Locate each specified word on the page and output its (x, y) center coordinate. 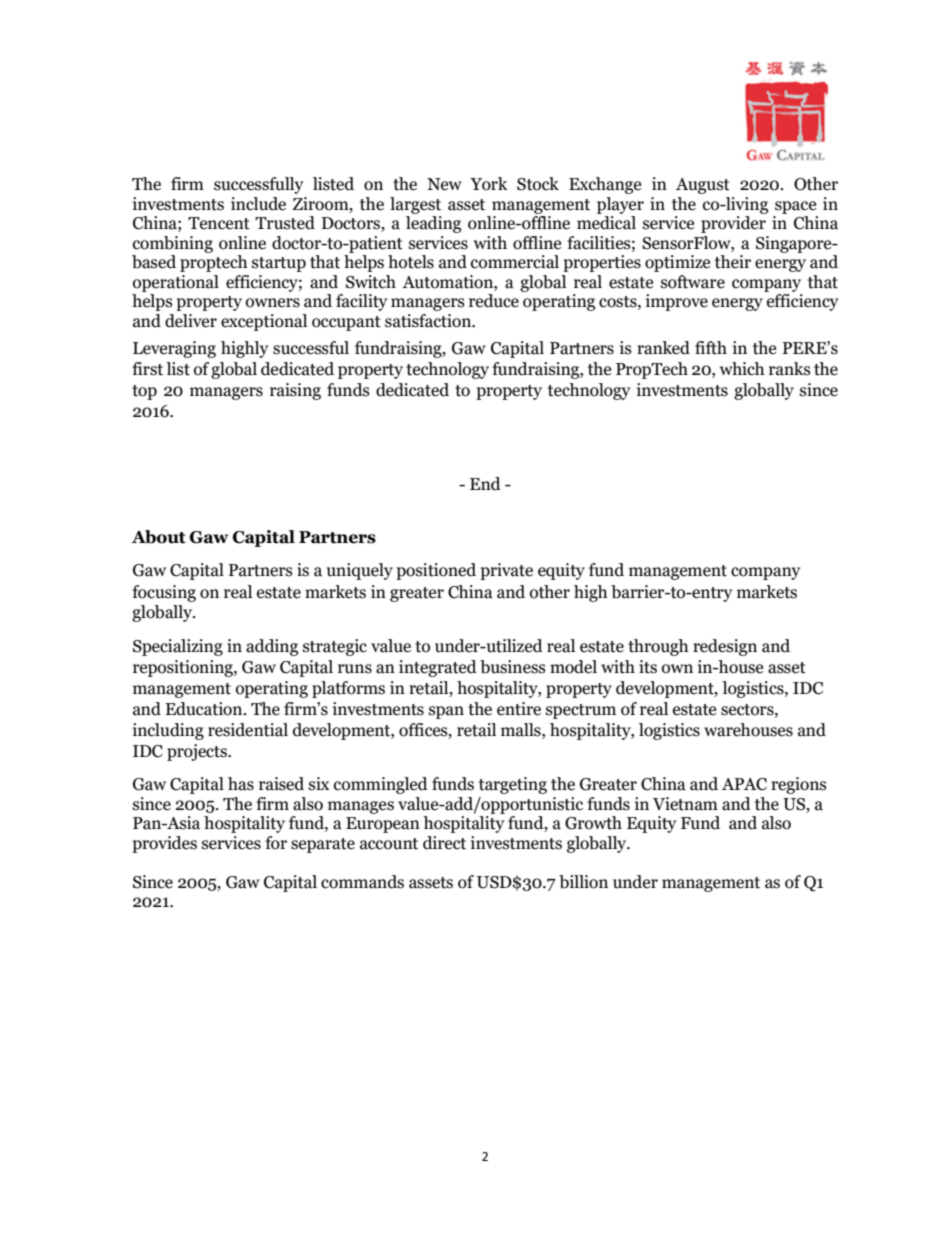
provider (733, 224)
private (506, 571)
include (258, 204)
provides (164, 844)
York (489, 184)
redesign (725, 647)
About (159, 537)
